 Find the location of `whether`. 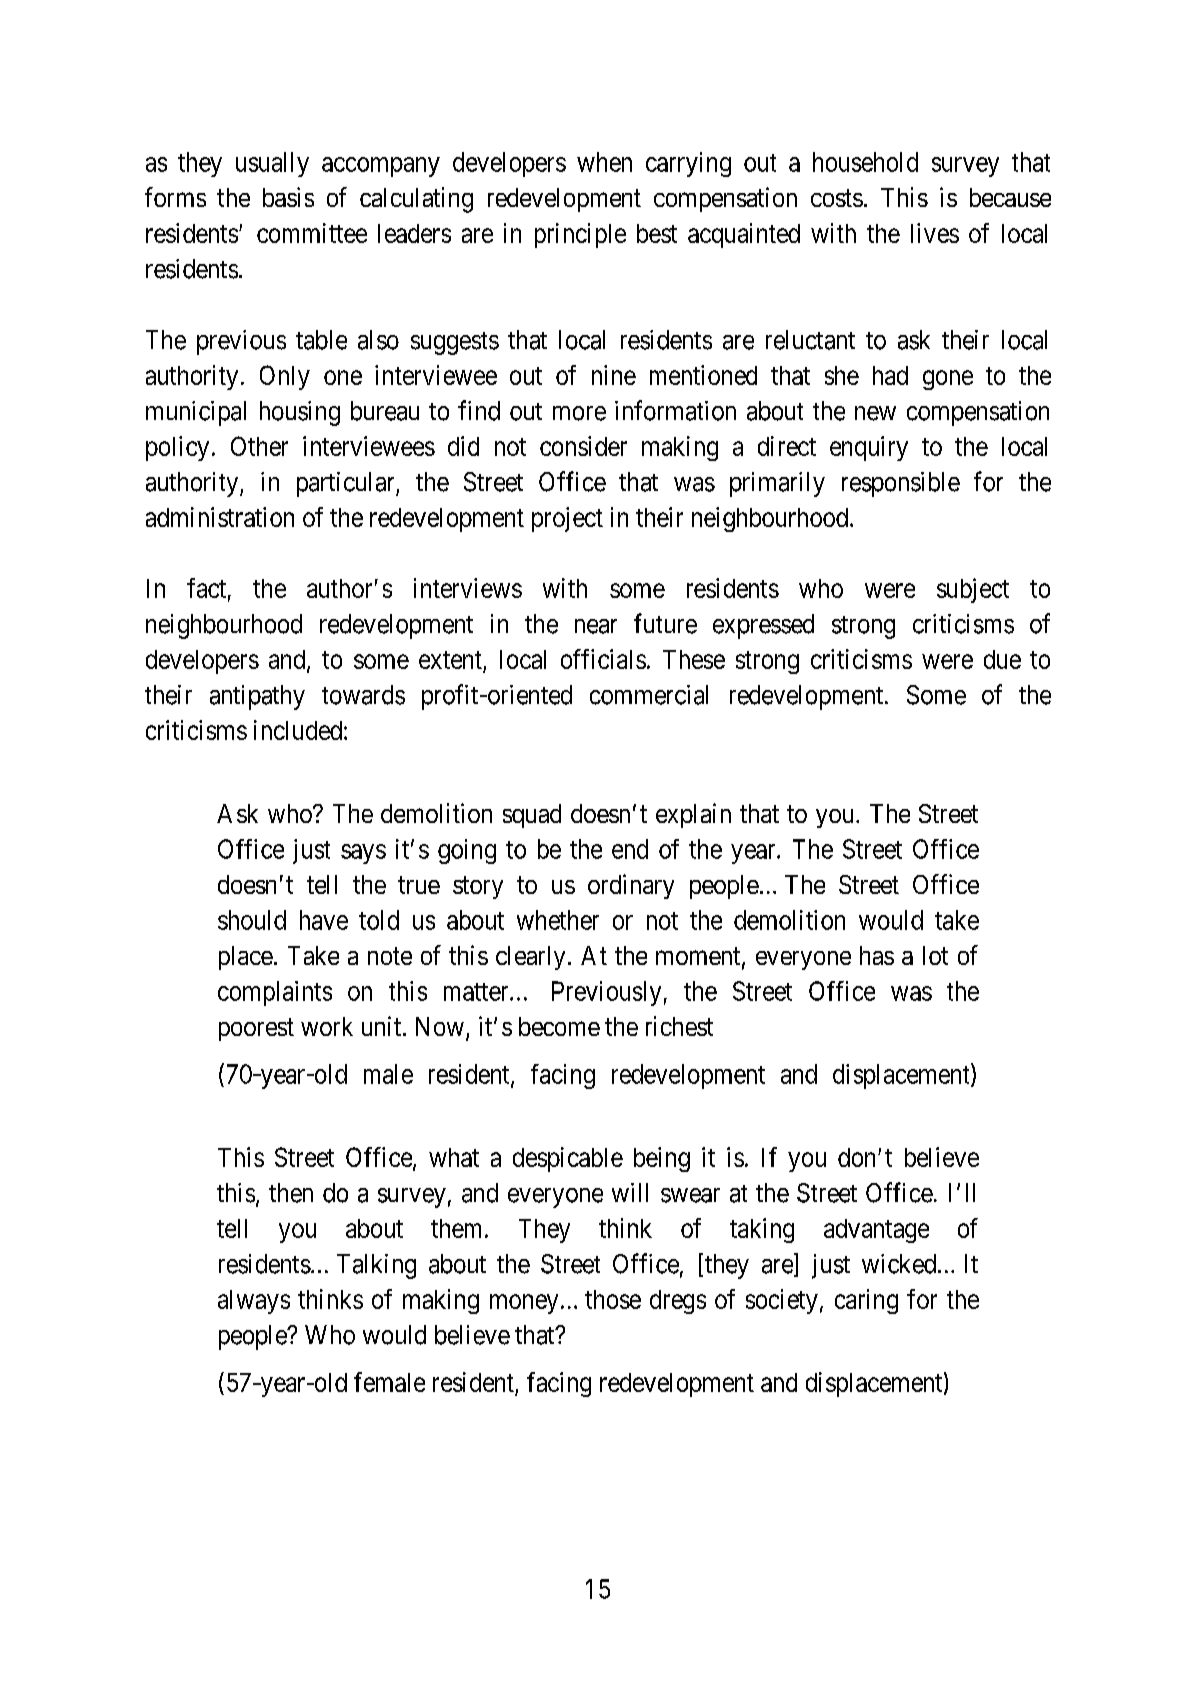

whether is located at coordinates (558, 920).
